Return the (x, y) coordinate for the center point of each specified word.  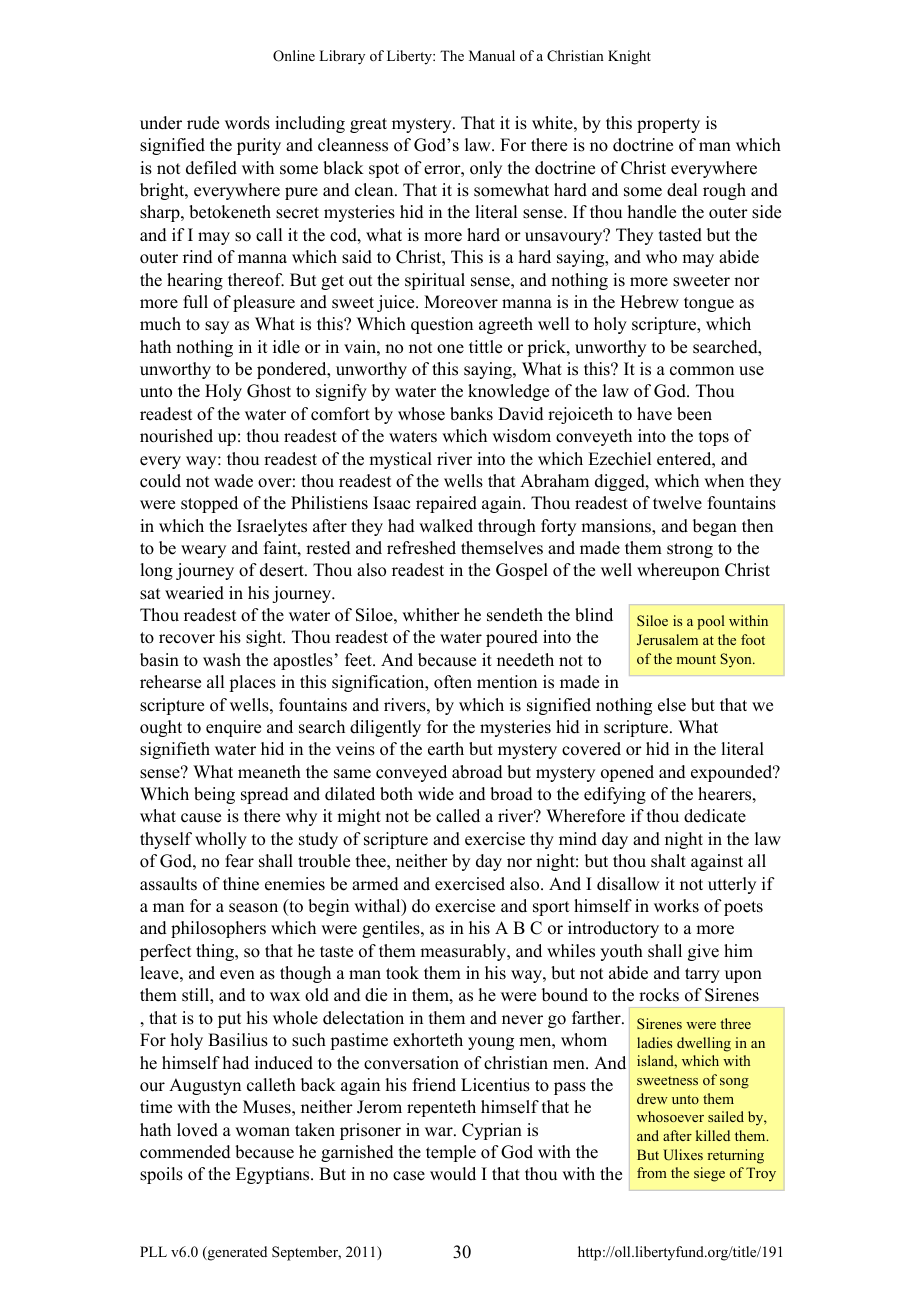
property (668, 125)
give (703, 952)
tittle (485, 347)
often (453, 682)
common (702, 371)
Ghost (269, 391)
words (247, 123)
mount (696, 659)
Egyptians (274, 1175)
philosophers (218, 929)
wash (222, 660)
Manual (492, 55)
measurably (464, 952)
